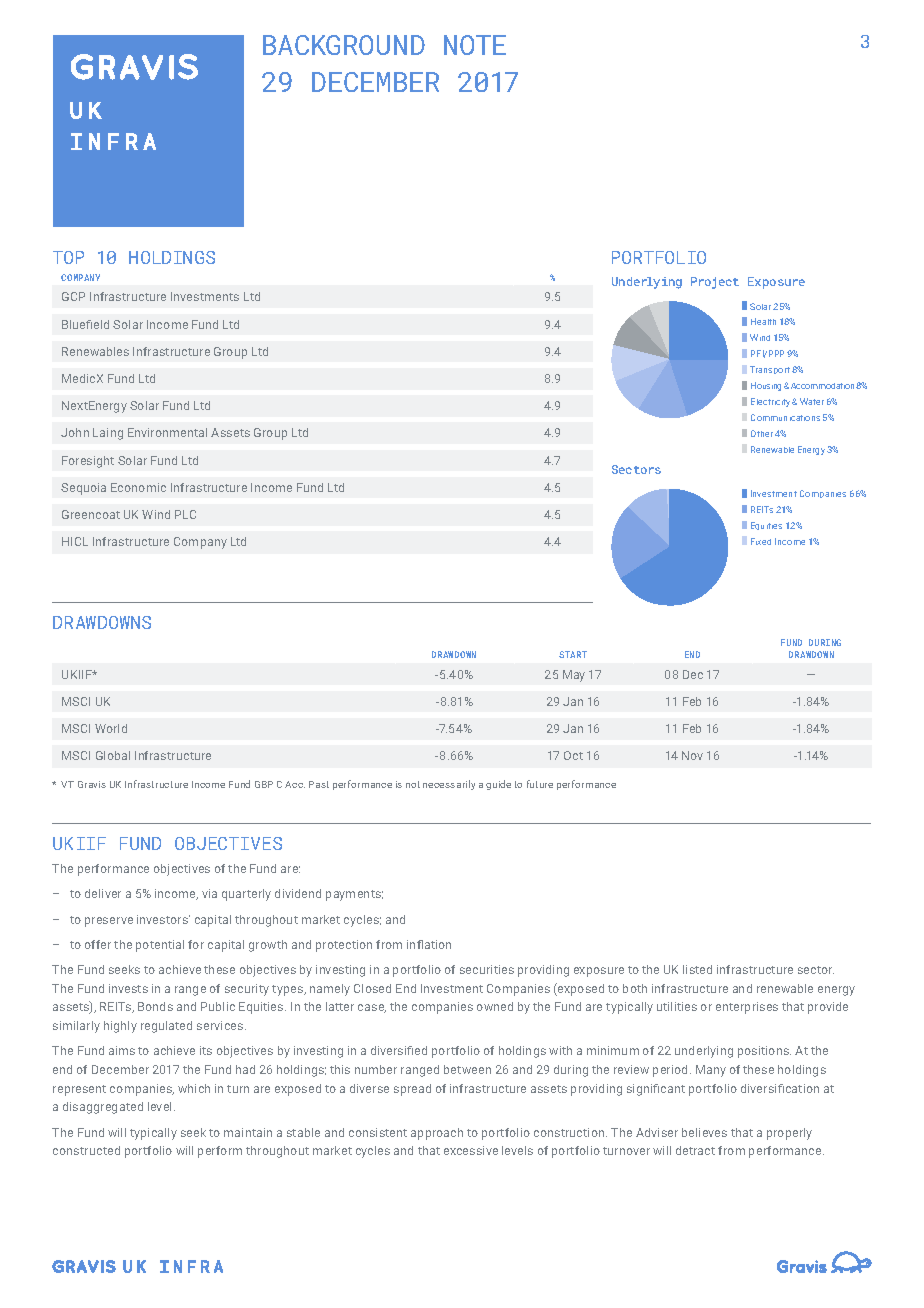  What do you see at coordinates (209, 893) in the page?
I see `via` at bounding box center [209, 893].
